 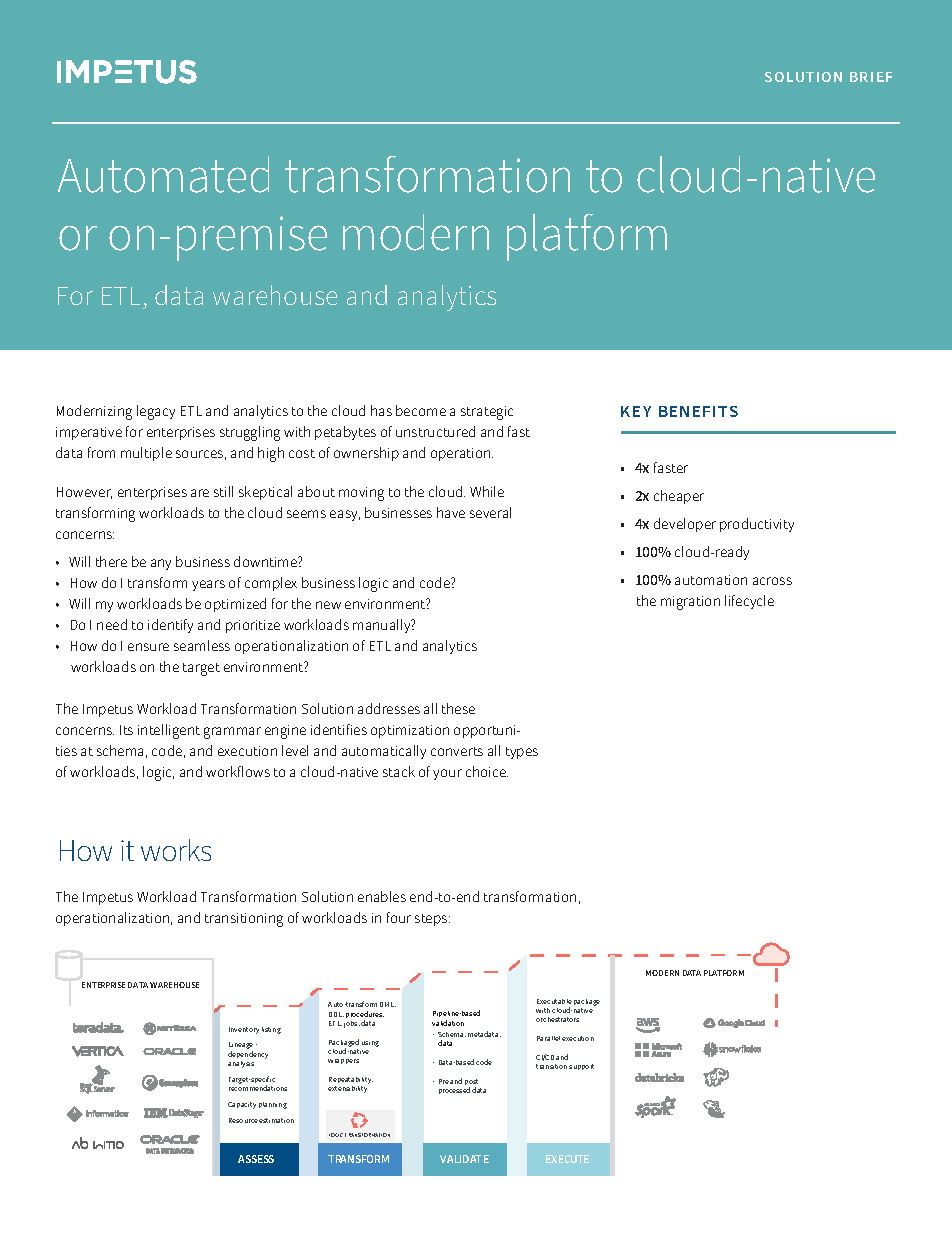 I want to click on productivity, so click(x=757, y=525).
